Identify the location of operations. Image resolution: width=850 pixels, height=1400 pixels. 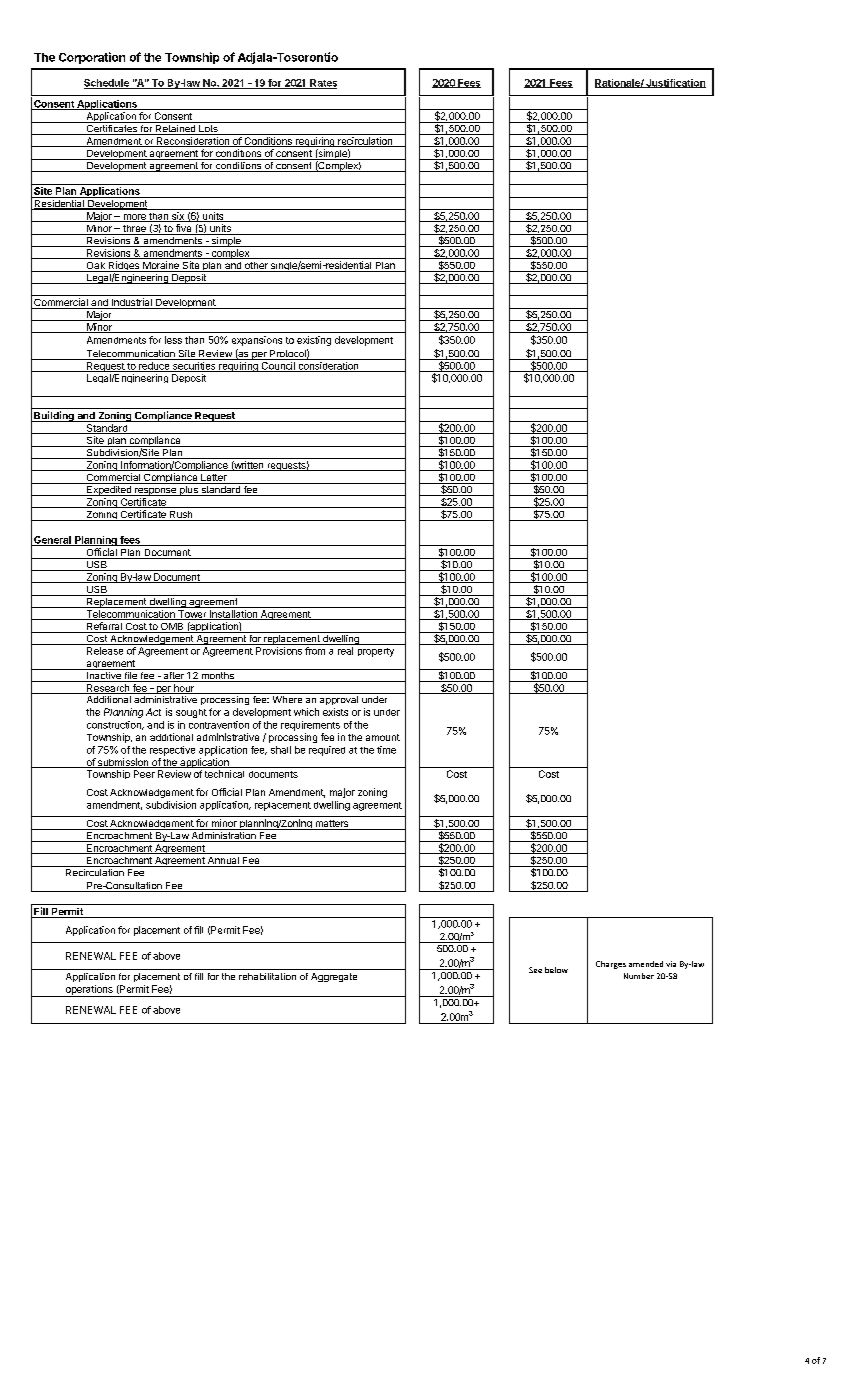
(89, 991).
